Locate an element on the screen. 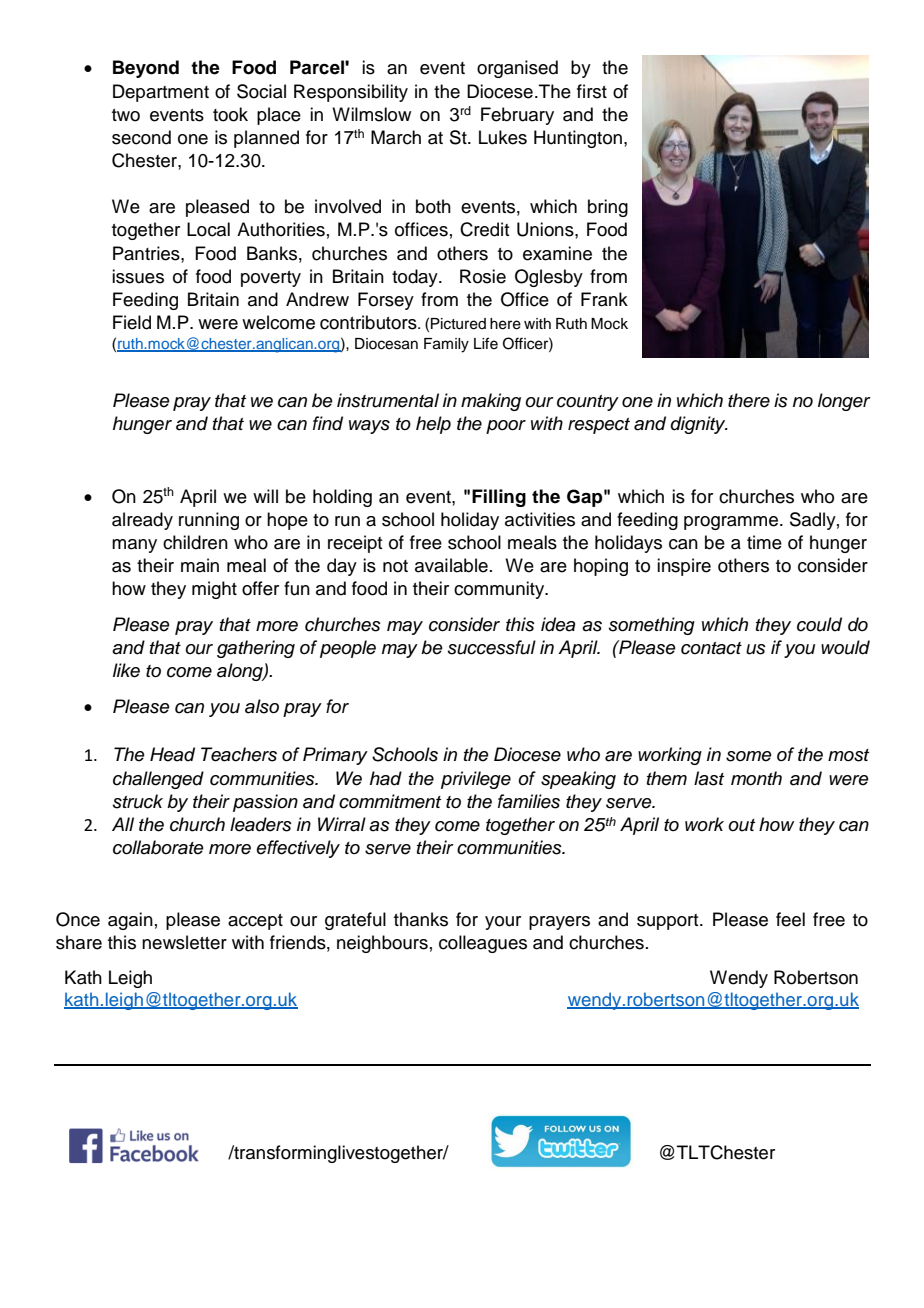 This screenshot has width=924, height=1308. first is located at coordinates (592, 91).
